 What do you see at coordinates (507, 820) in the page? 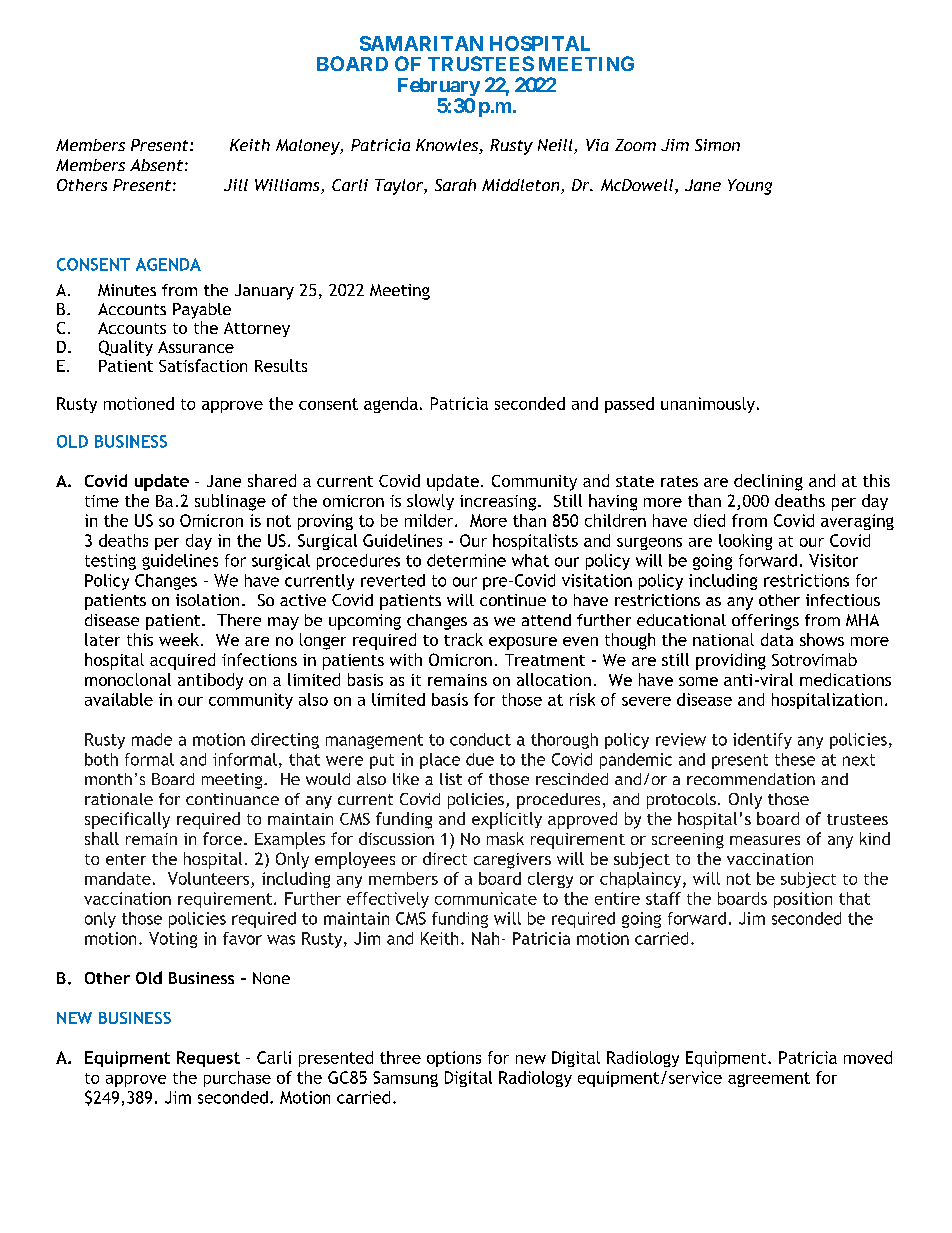
I see `explicitly` at bounding box center [507, 820].
